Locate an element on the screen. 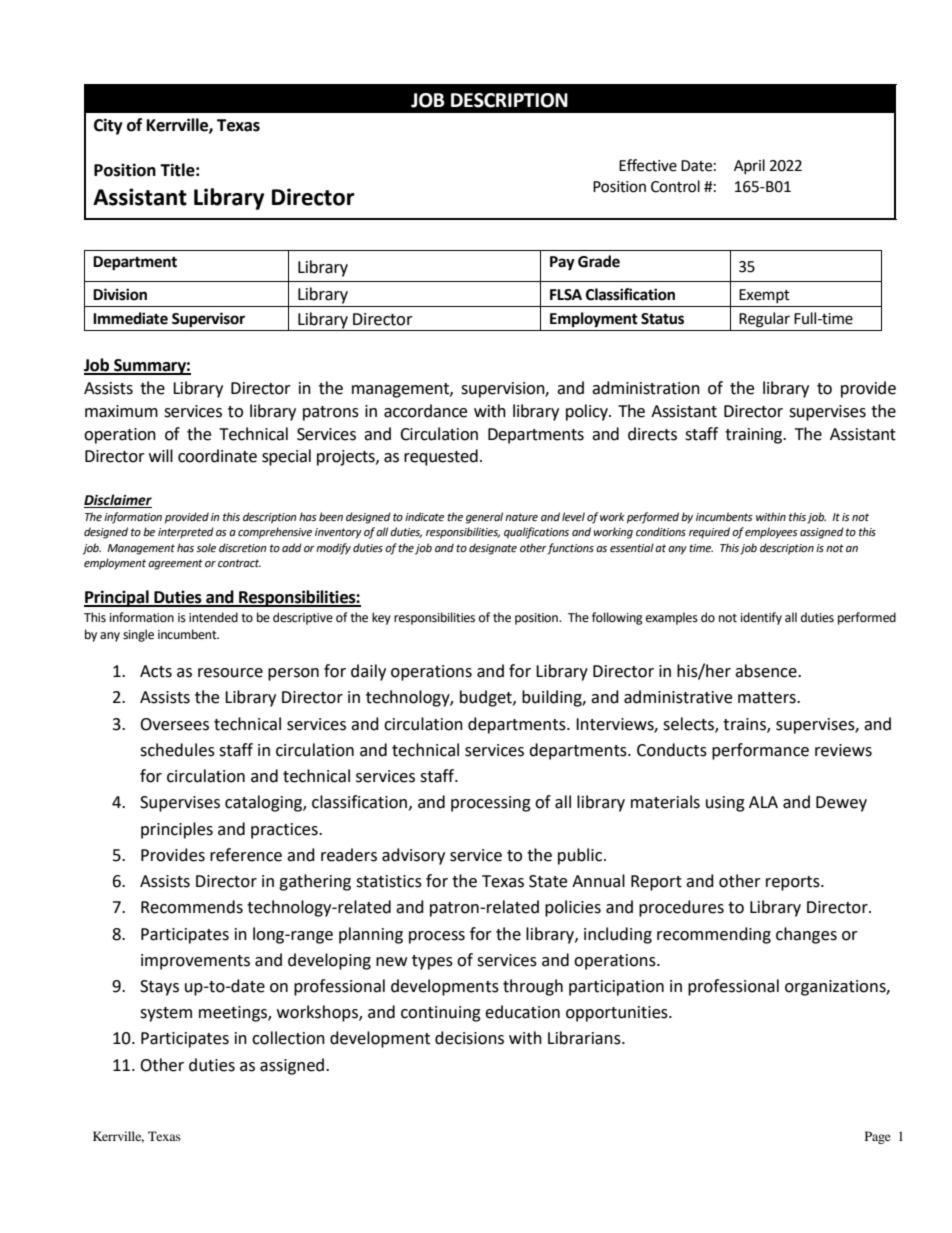 This screenshot has height=1233, width=952. collection is located at coordinates (288, 1038).
